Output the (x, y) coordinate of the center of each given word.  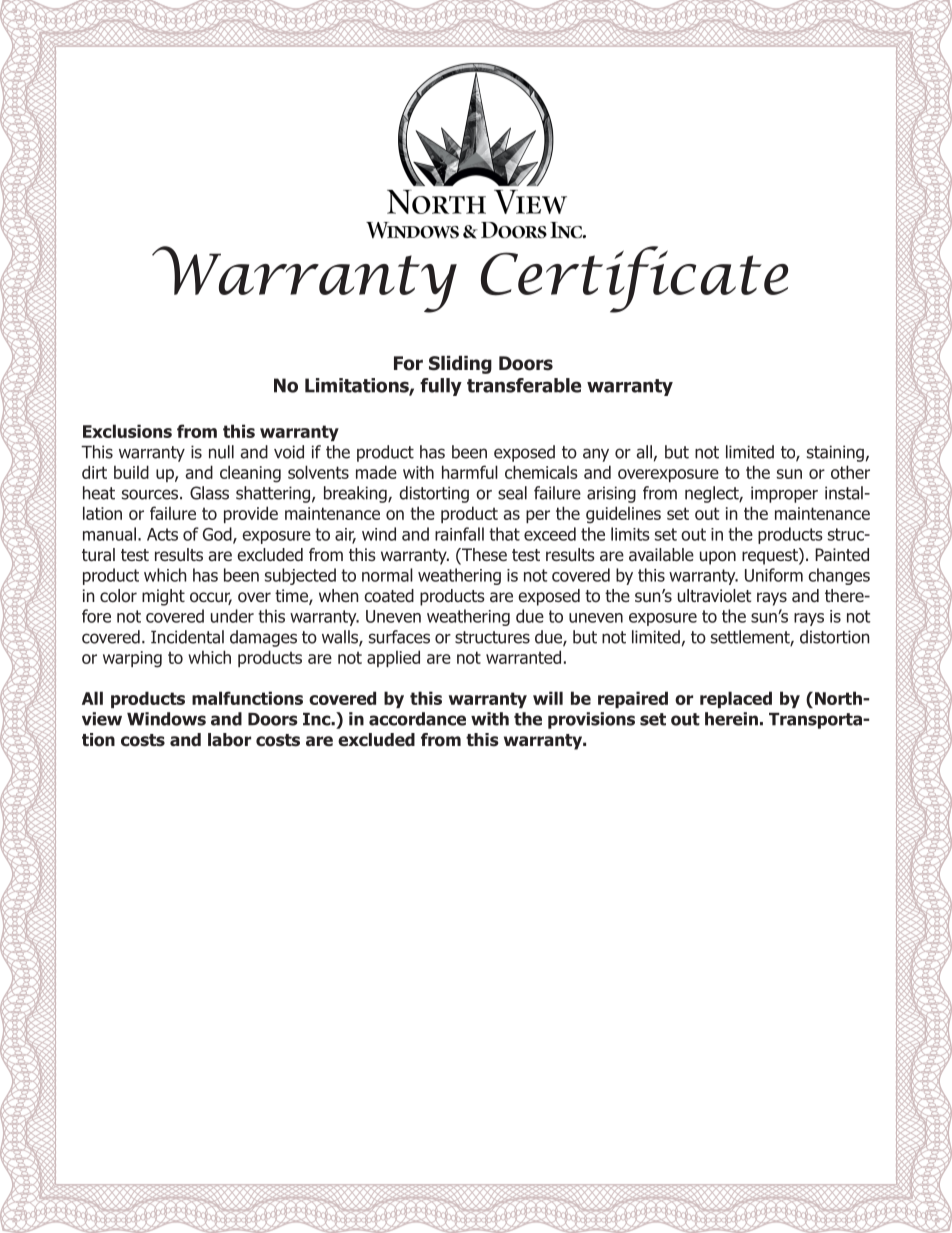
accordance (417, 719)
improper (784, 494)
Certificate (634, 279)
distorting (434, 494)
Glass (209, 493)
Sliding (460, 365)
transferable (524, 385)
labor (229, 740)
